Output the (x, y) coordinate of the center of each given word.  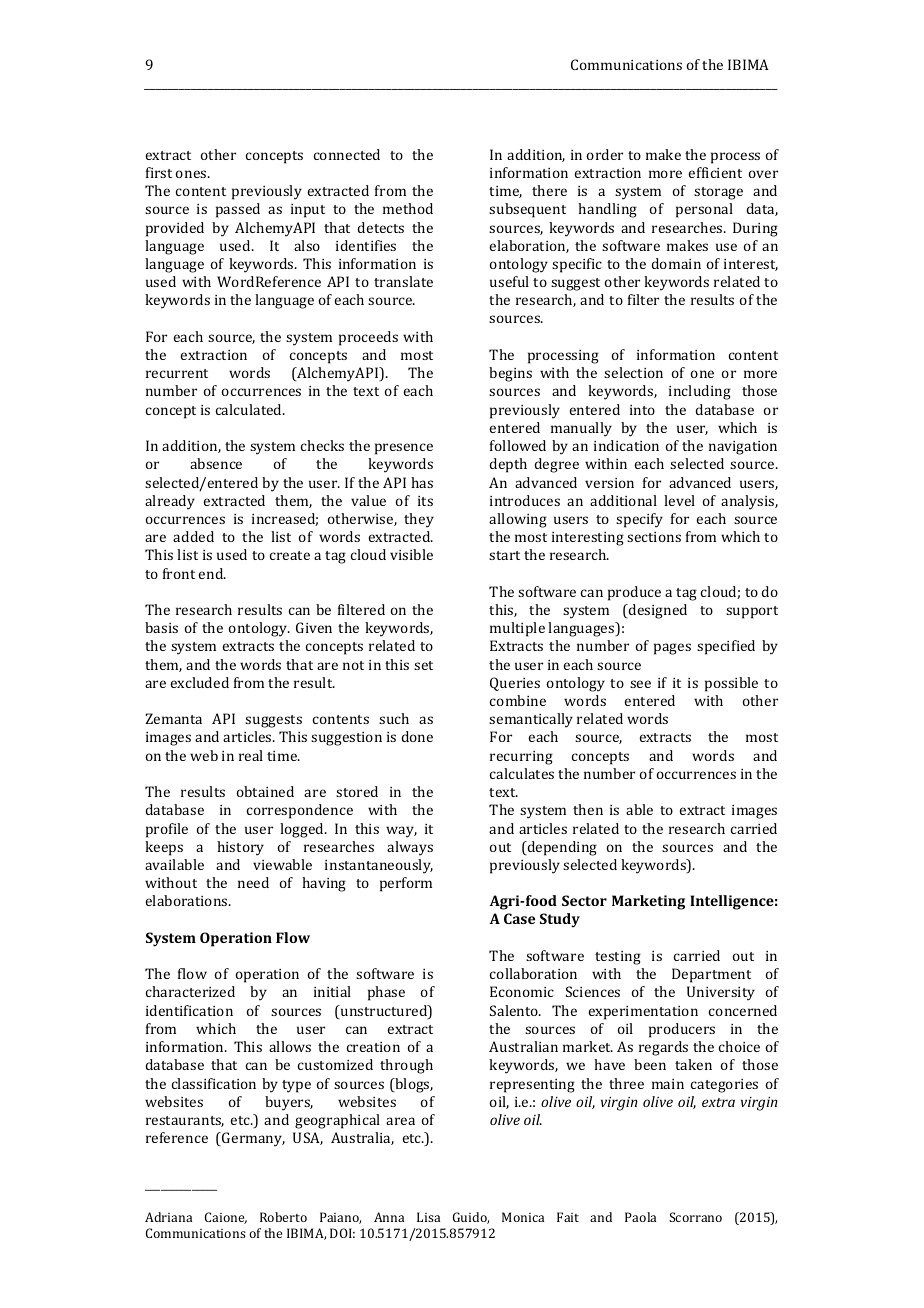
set (423, 665)
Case (519, 918)
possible (731, 684)
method (408, 208)
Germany (252, 1139)
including (700, 392)
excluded (199, 682)
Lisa (428, 1217)
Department (711, 975)
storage (718, 193)
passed (238, 210)
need (253, 882)
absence (216, 463)
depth (508, 465)
